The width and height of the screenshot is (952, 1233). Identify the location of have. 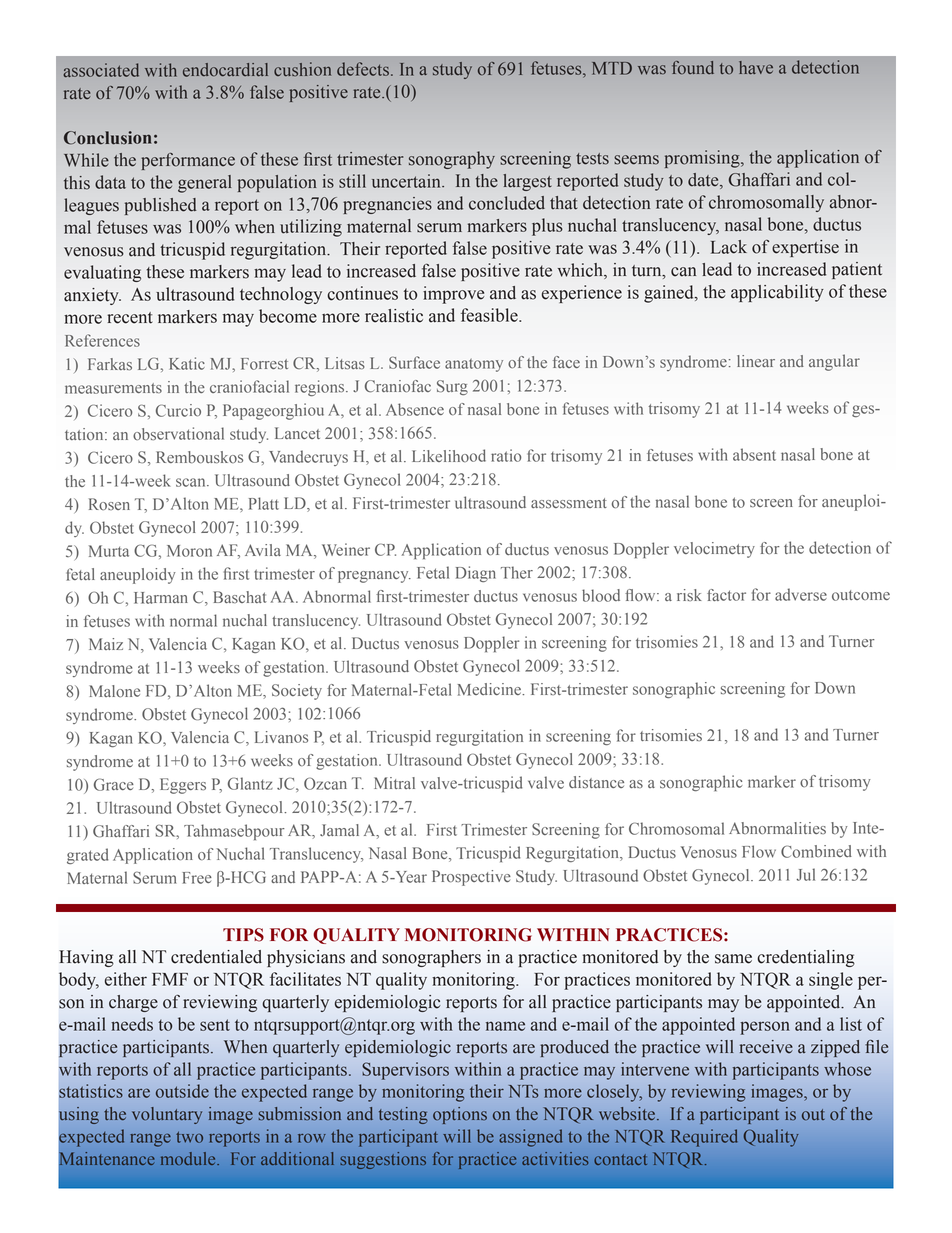
(756, 67).
